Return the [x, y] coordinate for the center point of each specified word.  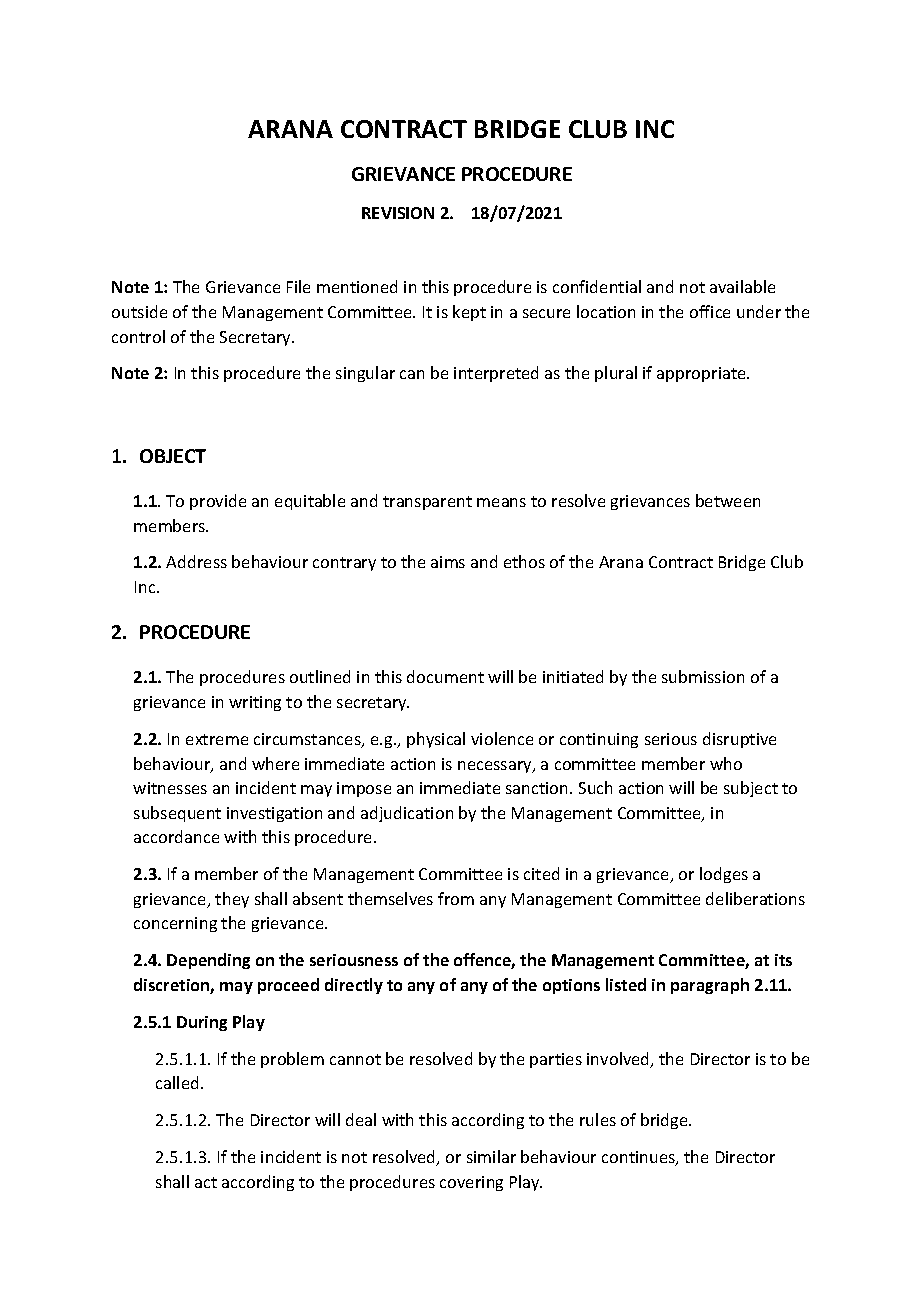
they [232, 900]
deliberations [755, 898]
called [177, 1082]
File [298, 286]
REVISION [398, 213]
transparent [427, 503]
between [728, 500]
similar [491, 1156]
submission [703, 676]
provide [218, 502]
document [445, 676]
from [456, 898]
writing [255, 703]
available [742, 286]
